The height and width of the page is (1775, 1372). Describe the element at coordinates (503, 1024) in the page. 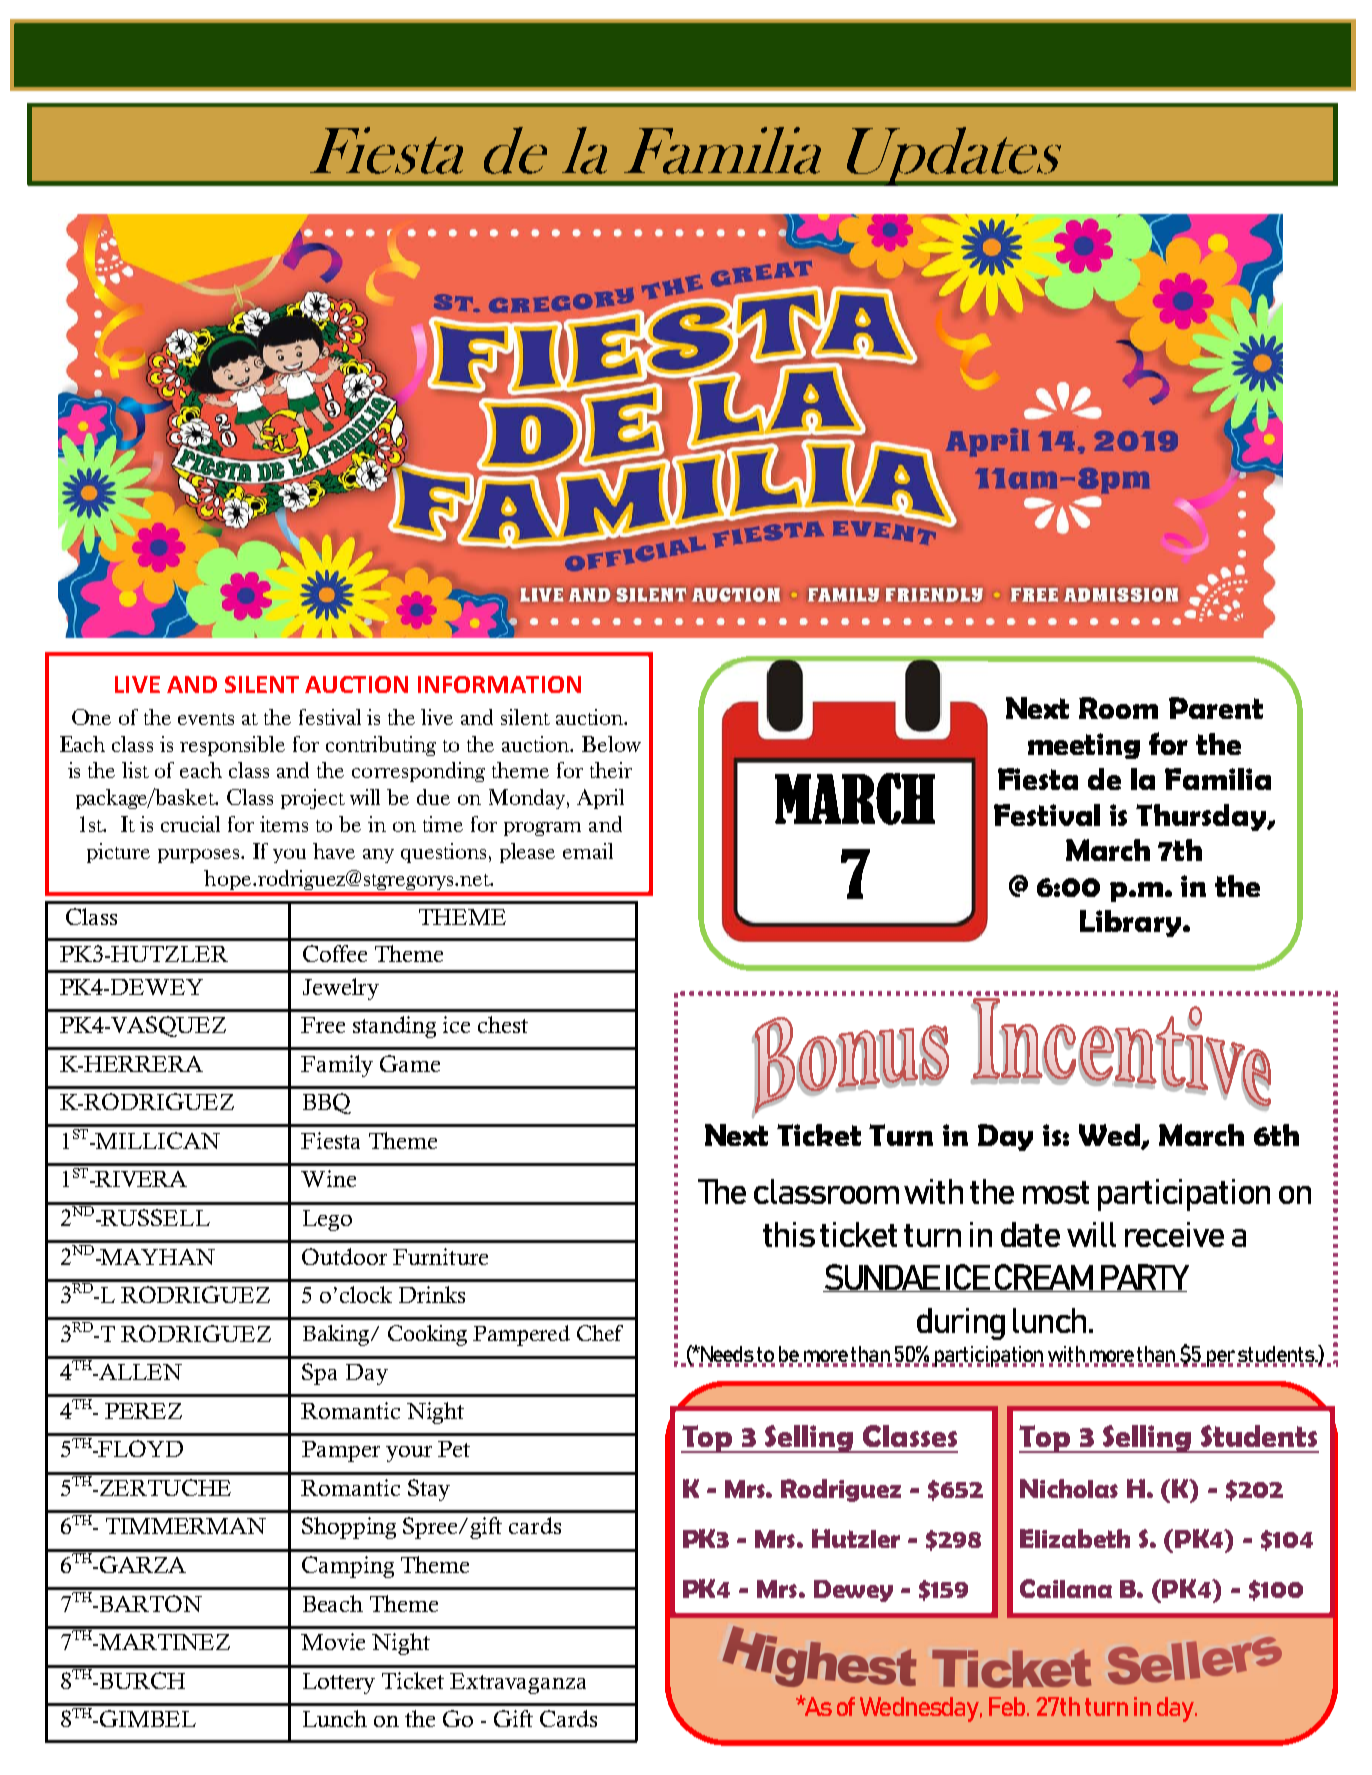

I see `chest` at that location.
